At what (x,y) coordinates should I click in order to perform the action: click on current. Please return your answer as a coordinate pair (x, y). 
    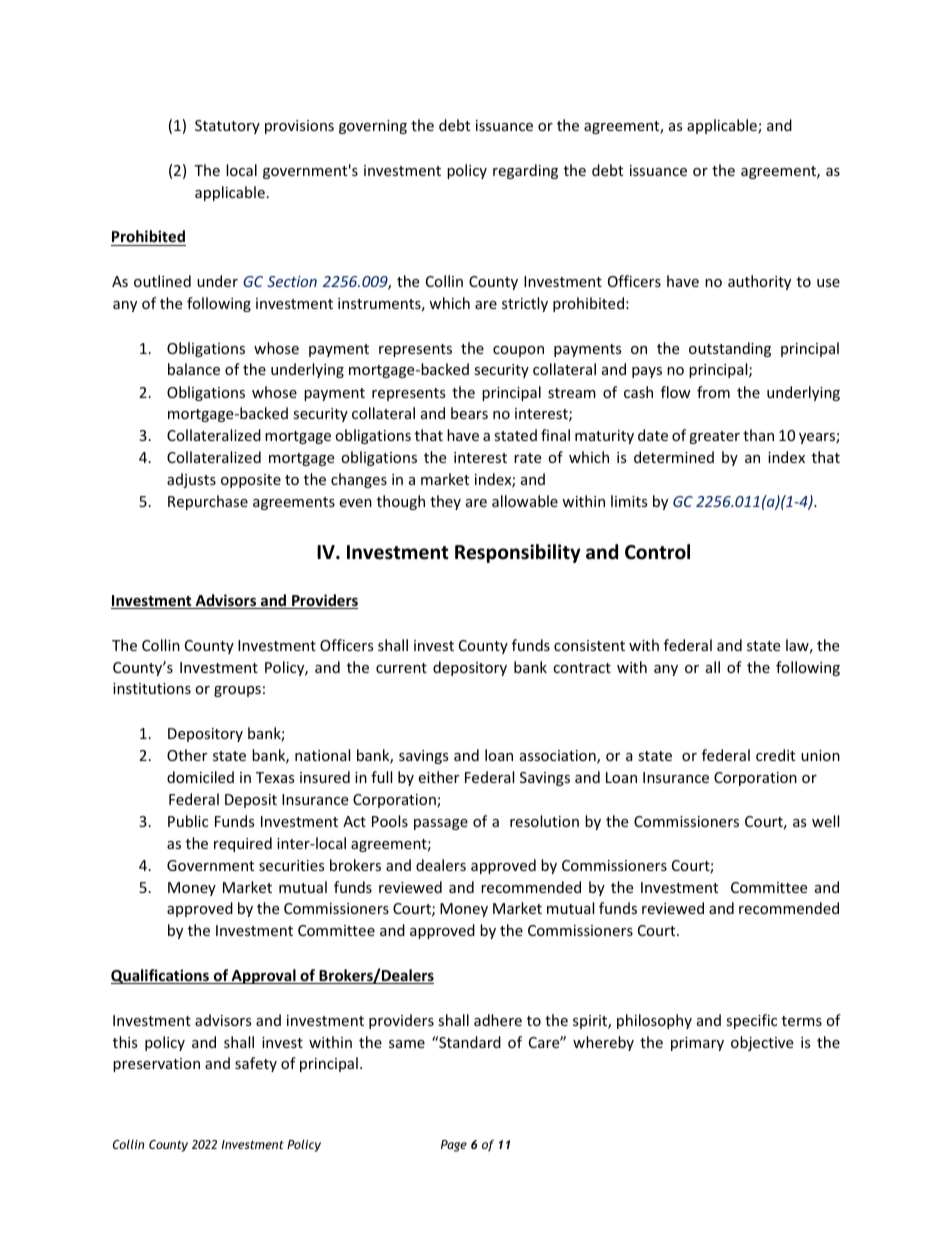
    Looking at the image, I should click on (401, 668).
